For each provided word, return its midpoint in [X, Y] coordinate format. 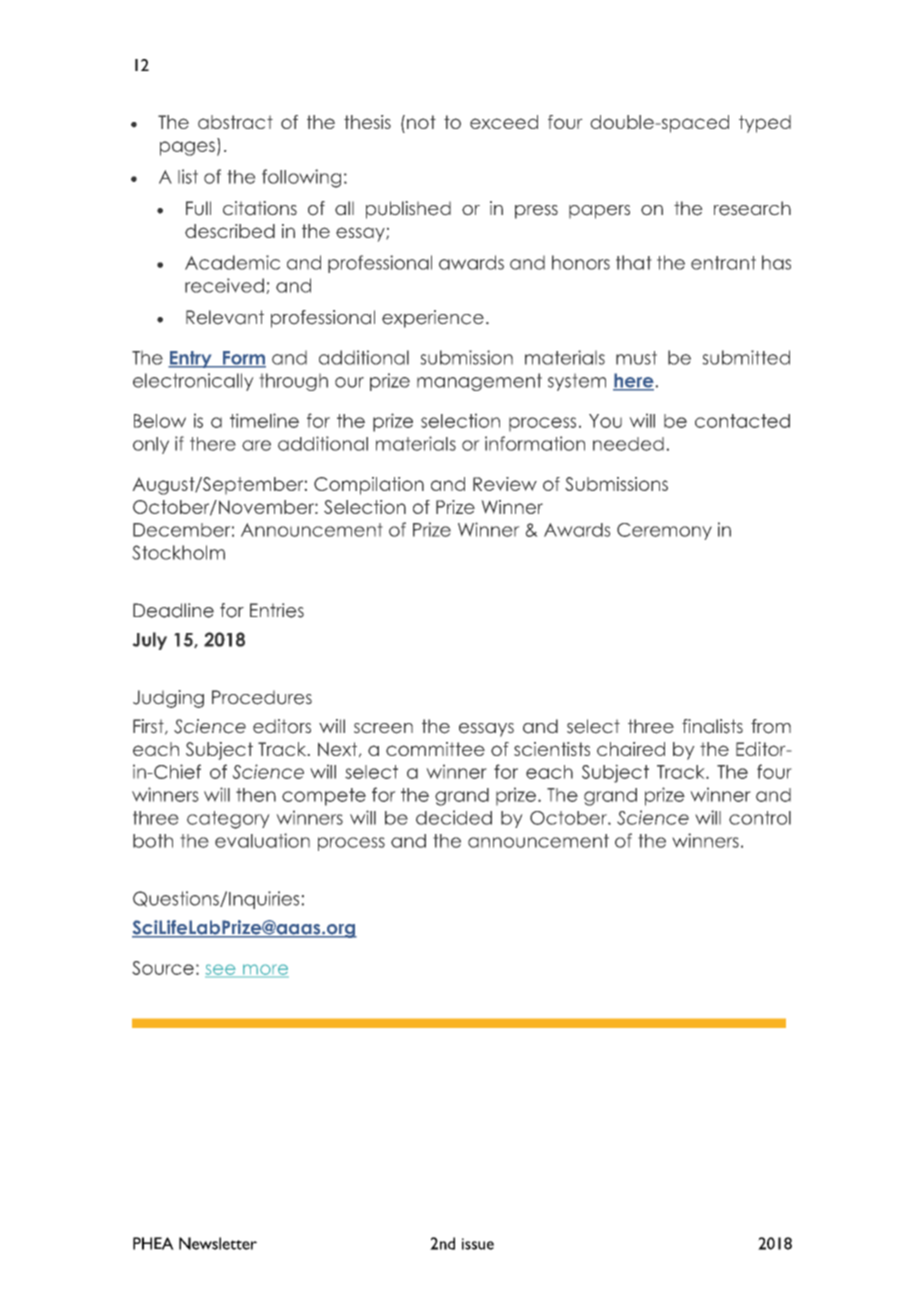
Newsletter [218, 1243]
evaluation [262, 840]
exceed [504, 122]
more [265, 970]
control [760, 818]
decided [454, 817]
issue [478, 1244]
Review [505, 484]
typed [765, 124]
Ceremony [664, 531]
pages [187, 148]
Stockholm [178, 552]
